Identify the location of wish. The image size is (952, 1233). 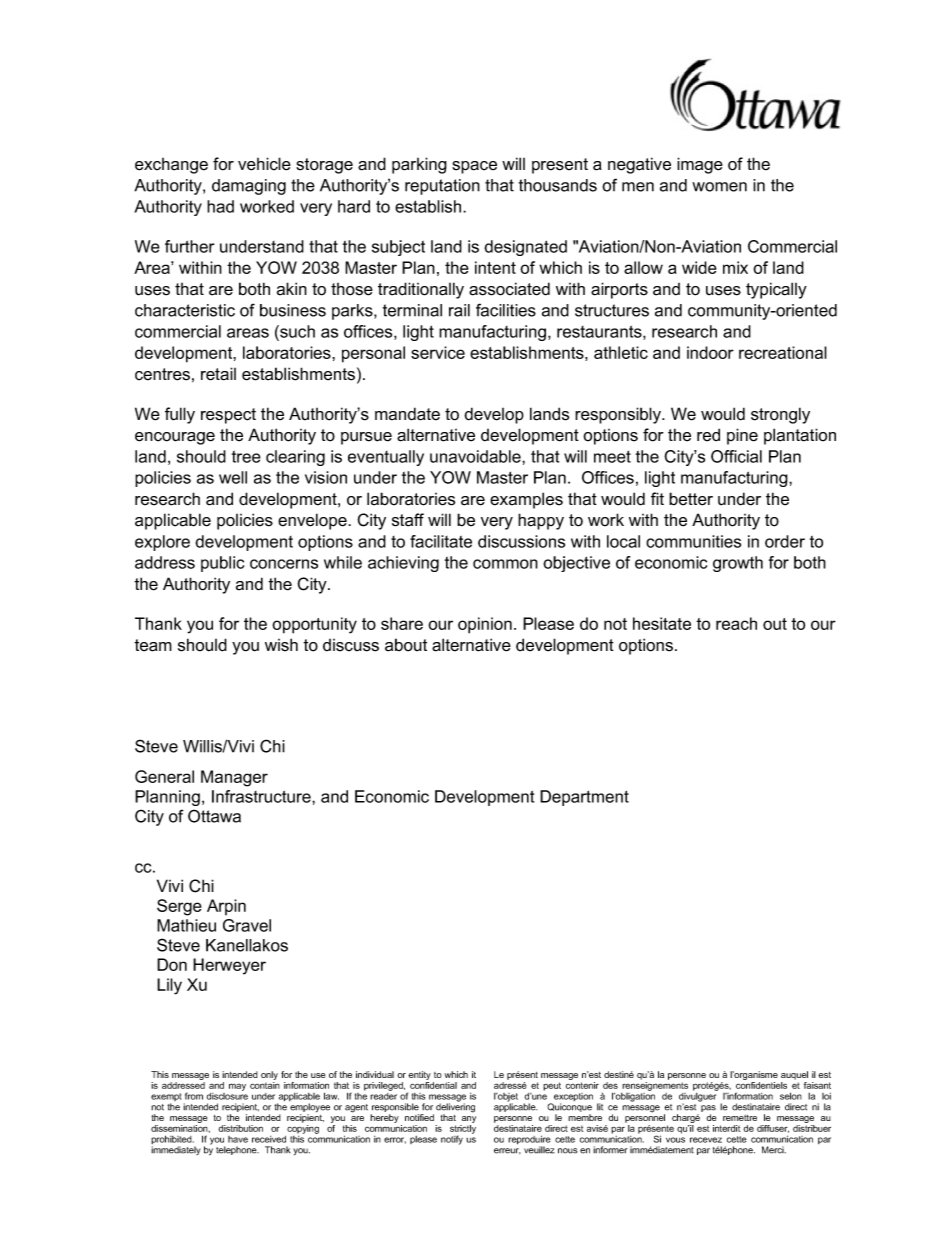
(281, 645).
